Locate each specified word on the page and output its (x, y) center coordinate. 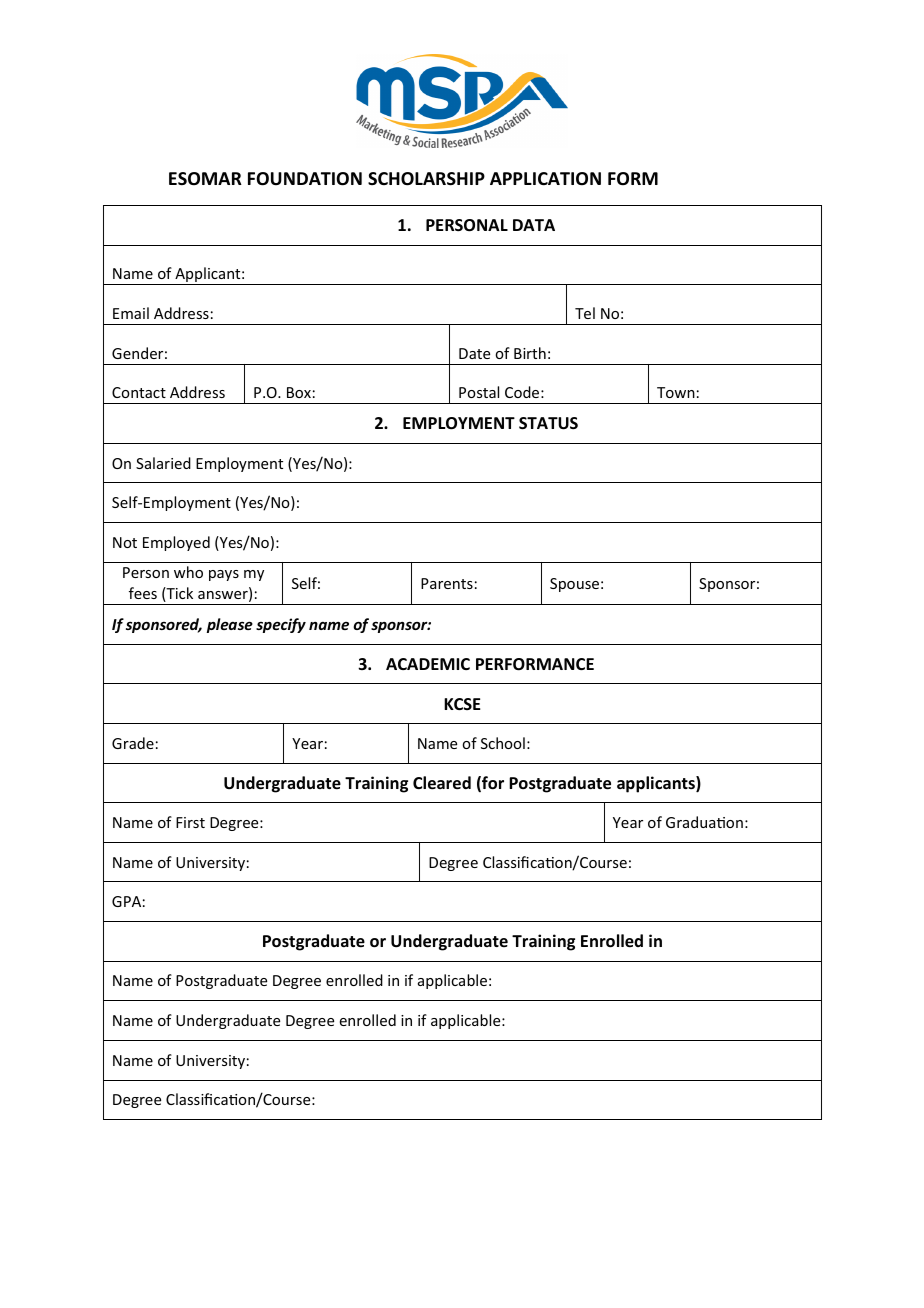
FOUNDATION (305, 179)
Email (131, 313)
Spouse (574, 585)
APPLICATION (545, 178)
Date (474, 353)
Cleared (442, 783)
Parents (447, 583)
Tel (585, 313)
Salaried (163, 463)
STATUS (548, 423)
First (190, 822)
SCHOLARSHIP (426, 179)
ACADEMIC (428, 664)
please (230, 625)
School (503, 743)
